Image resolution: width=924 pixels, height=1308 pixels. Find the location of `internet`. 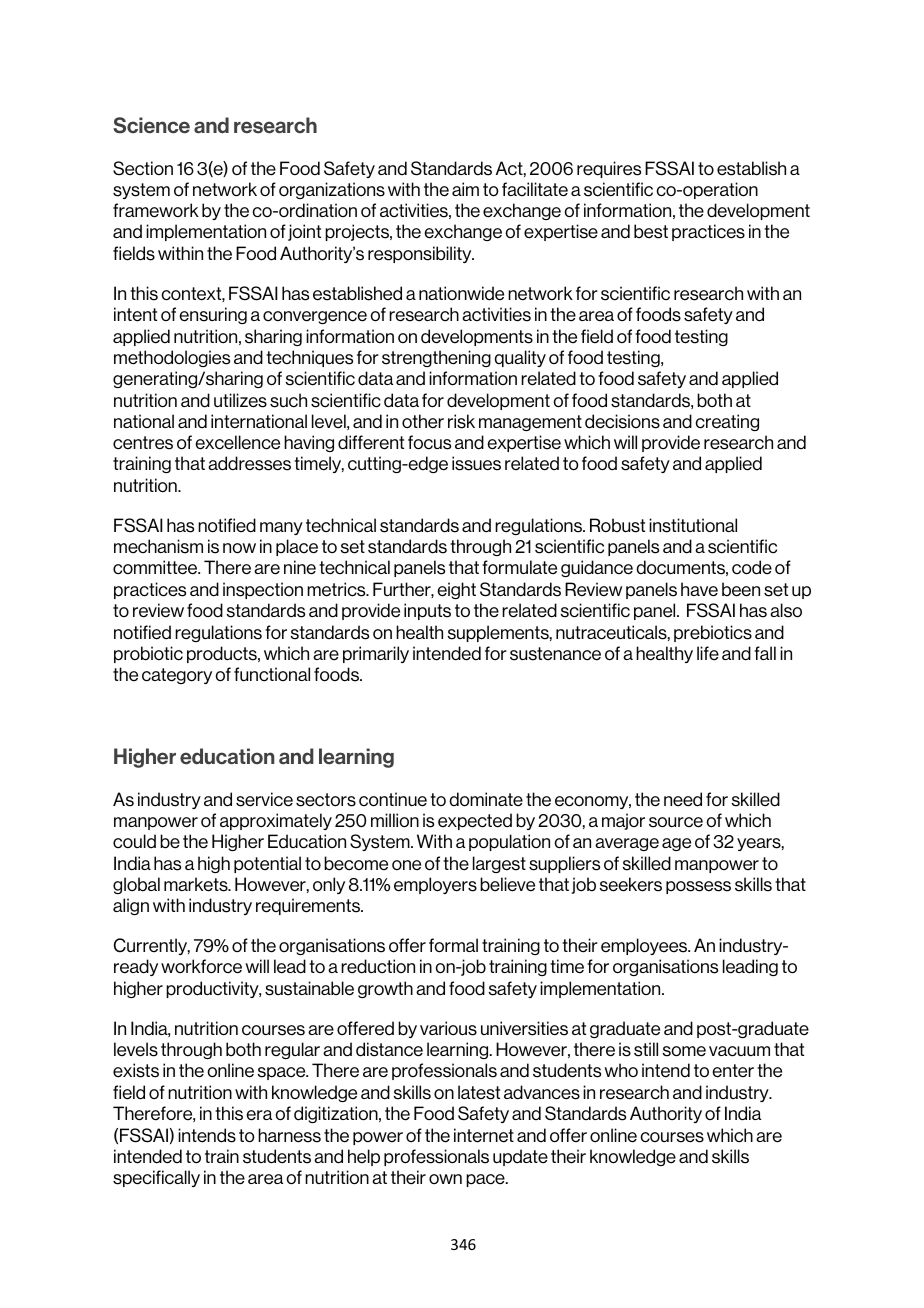

internet is located at coordinates (484, 1135).
